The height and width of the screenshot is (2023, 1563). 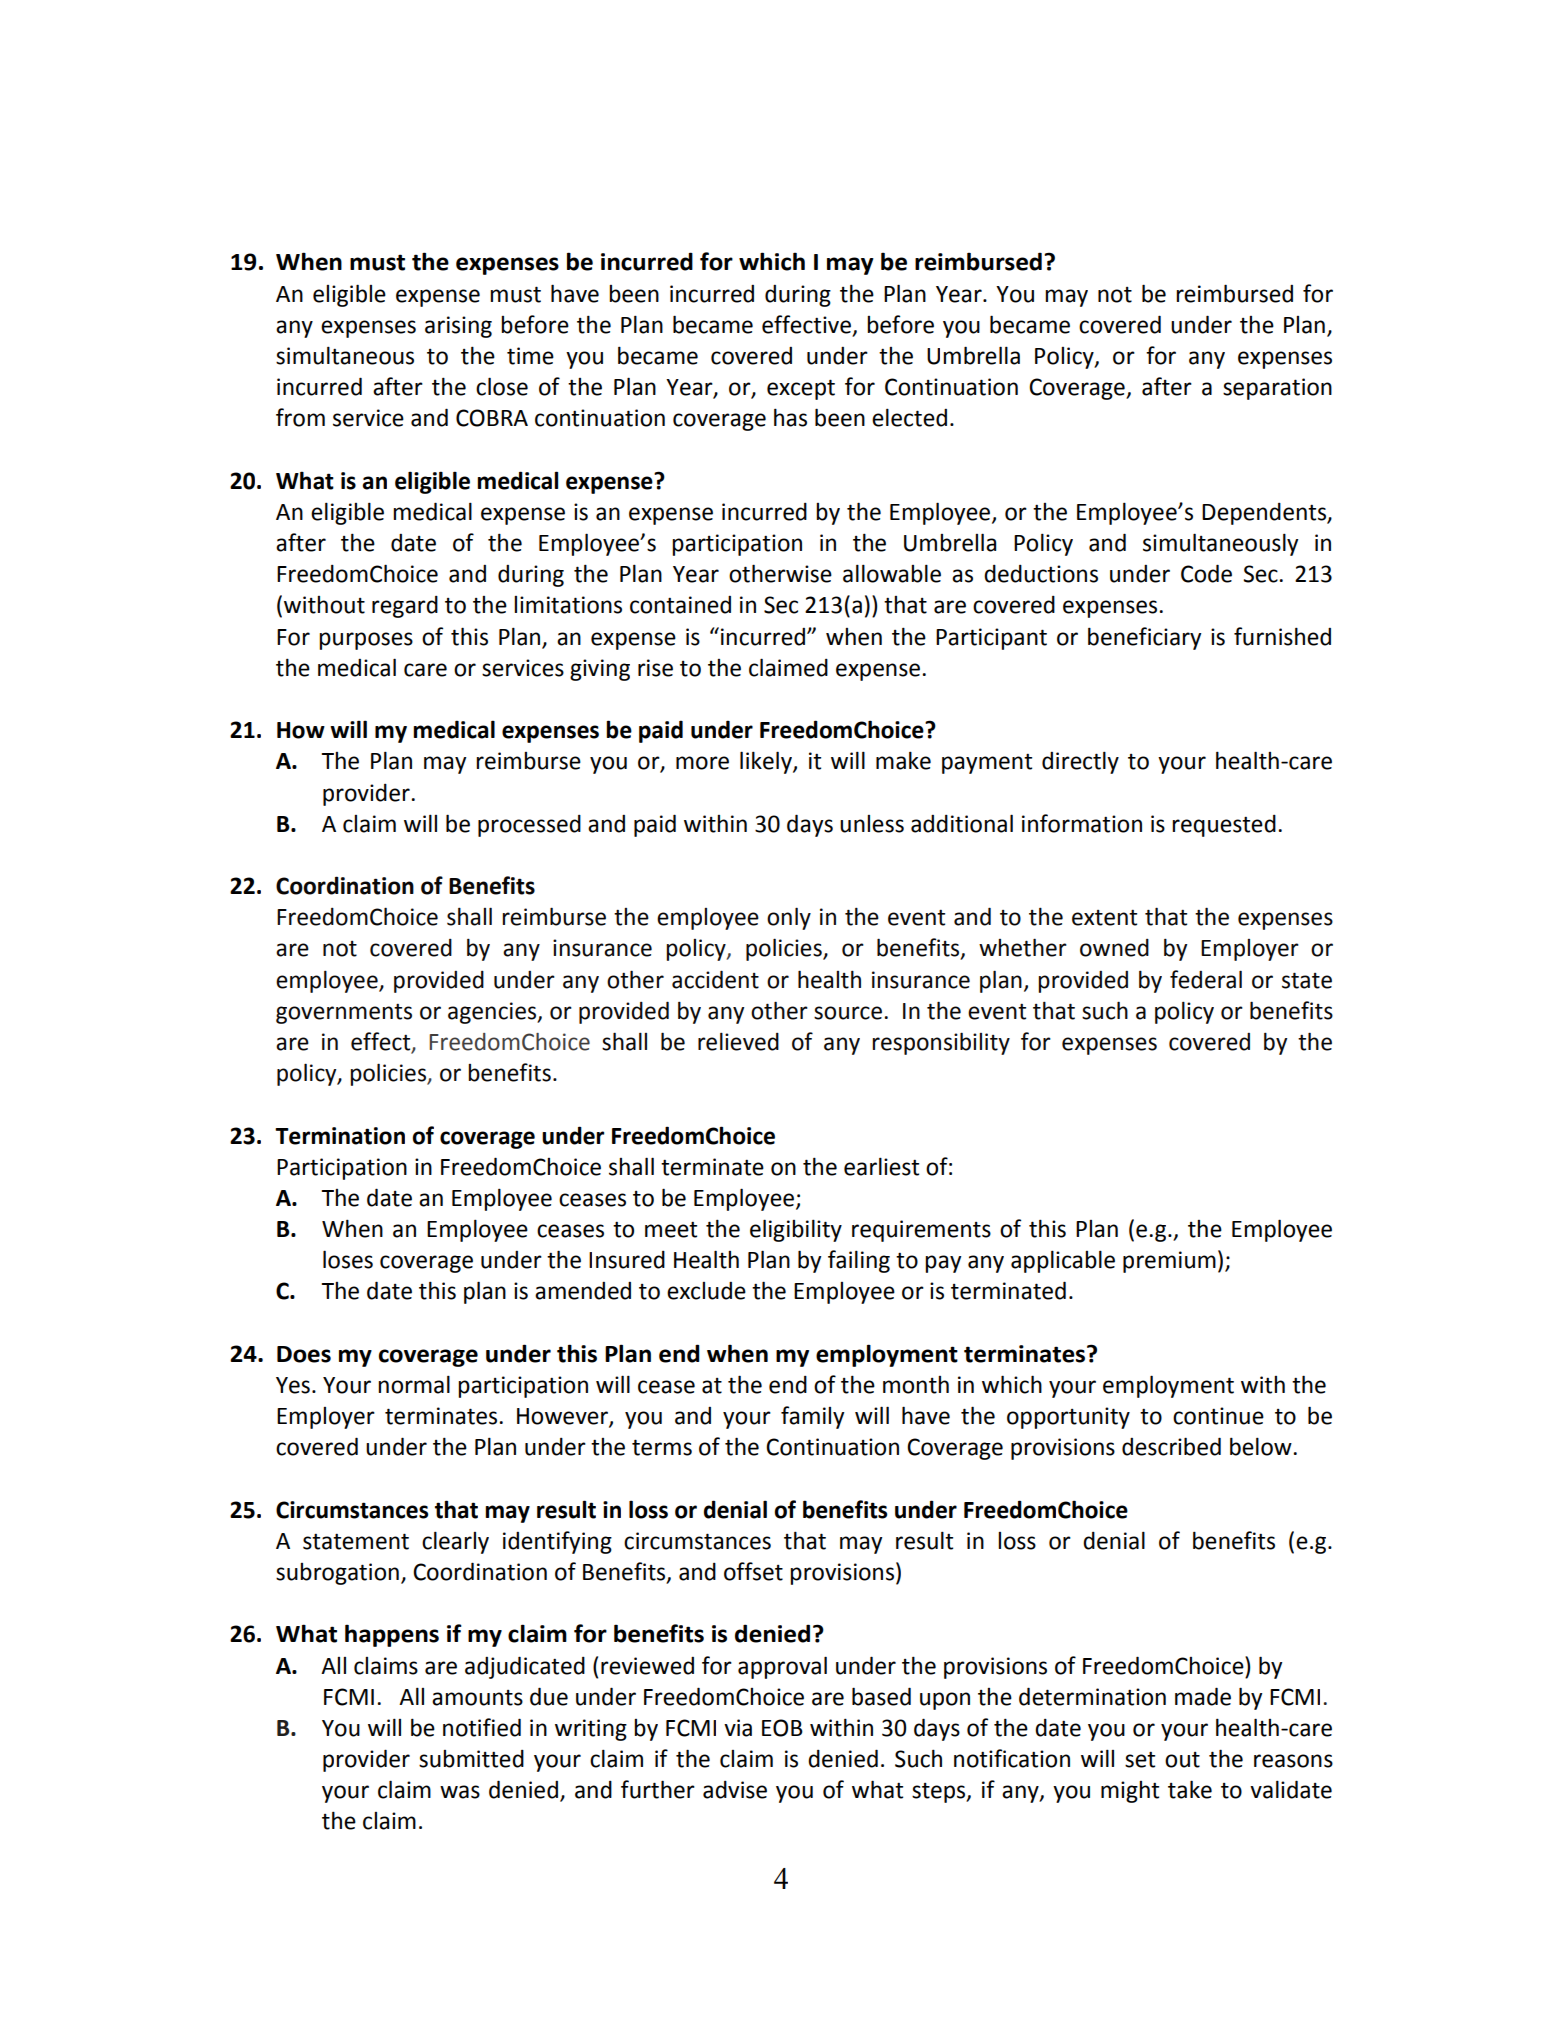 What do you see at coordinates (458, 327) in the screenshot?
I see `arising` at bounding box center [458, 327].
